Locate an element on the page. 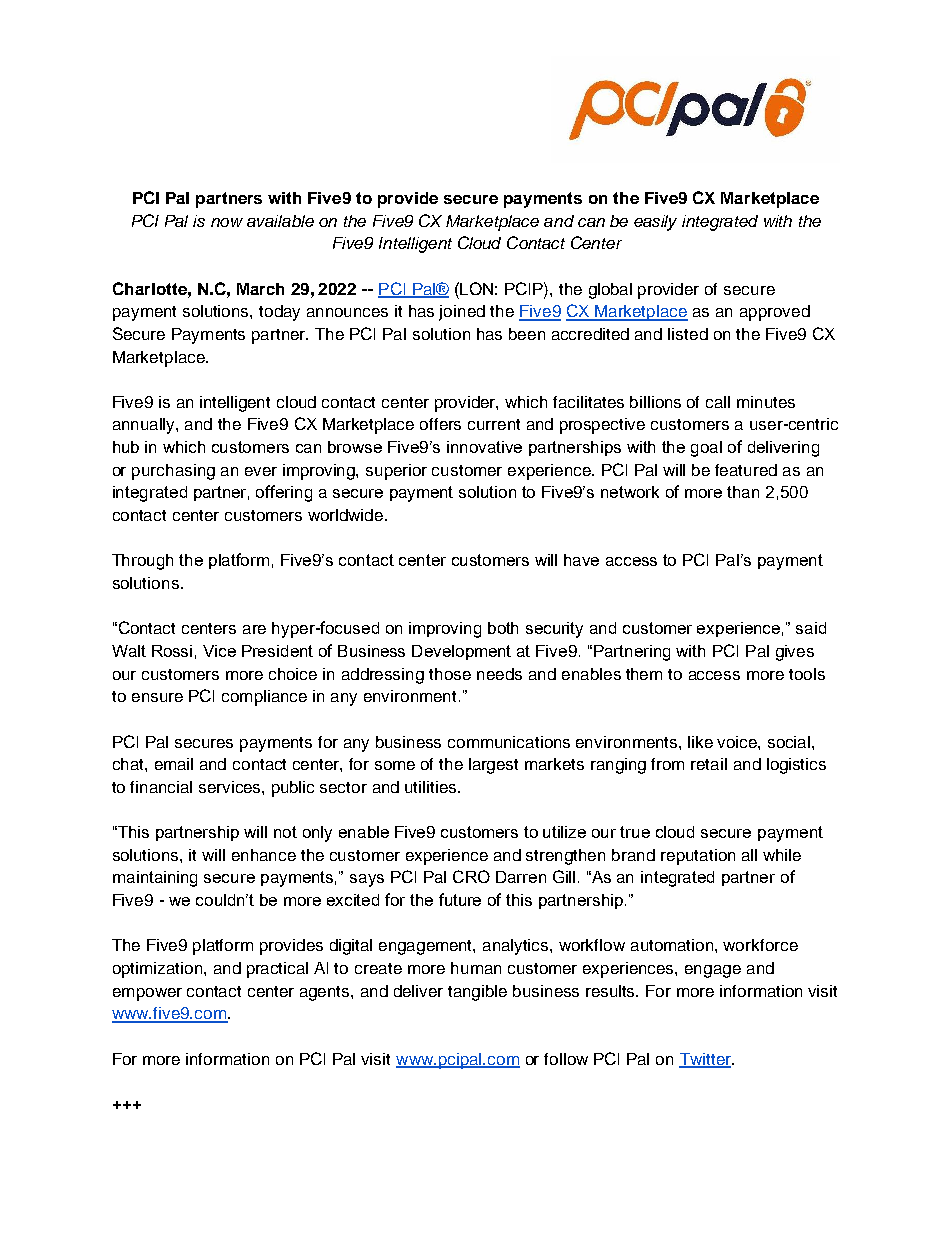 The image size is (952, 1233). reputation is located at coordinates (698, 857).
